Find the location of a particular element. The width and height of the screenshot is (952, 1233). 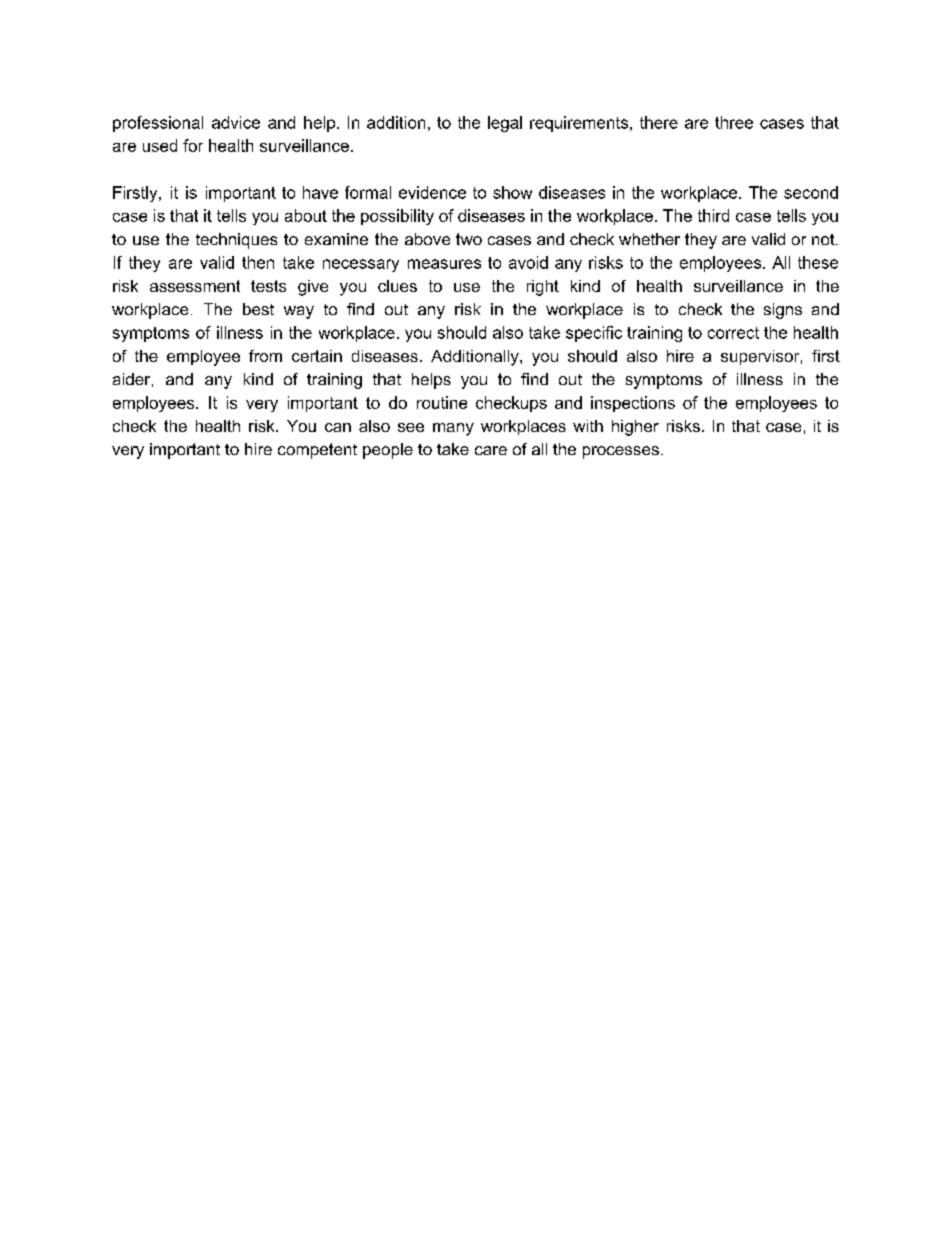

three is located at coordinates (734, 122).
